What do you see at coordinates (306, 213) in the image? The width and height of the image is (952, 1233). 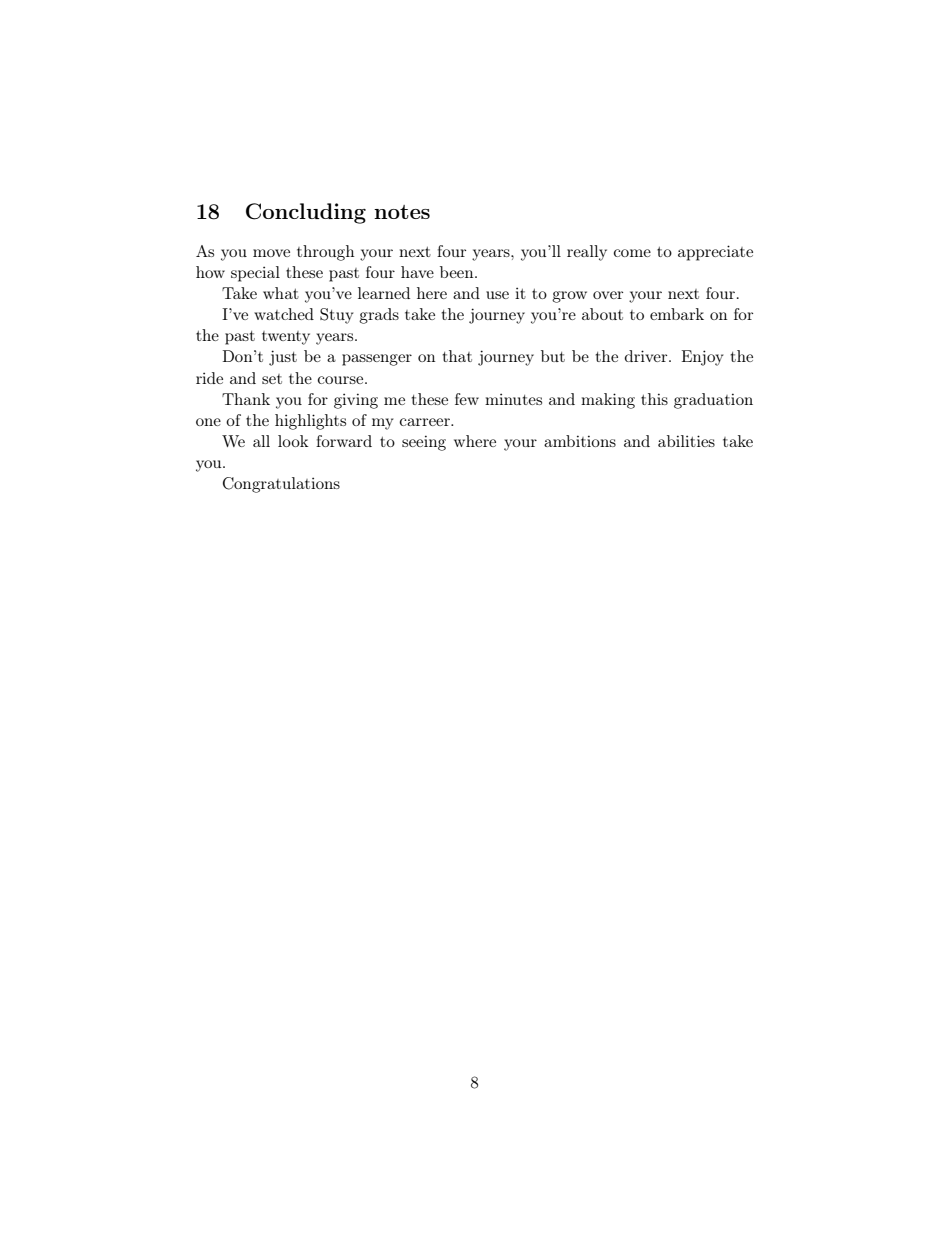 I see `Concluding` at bounding box center [306, 213].
